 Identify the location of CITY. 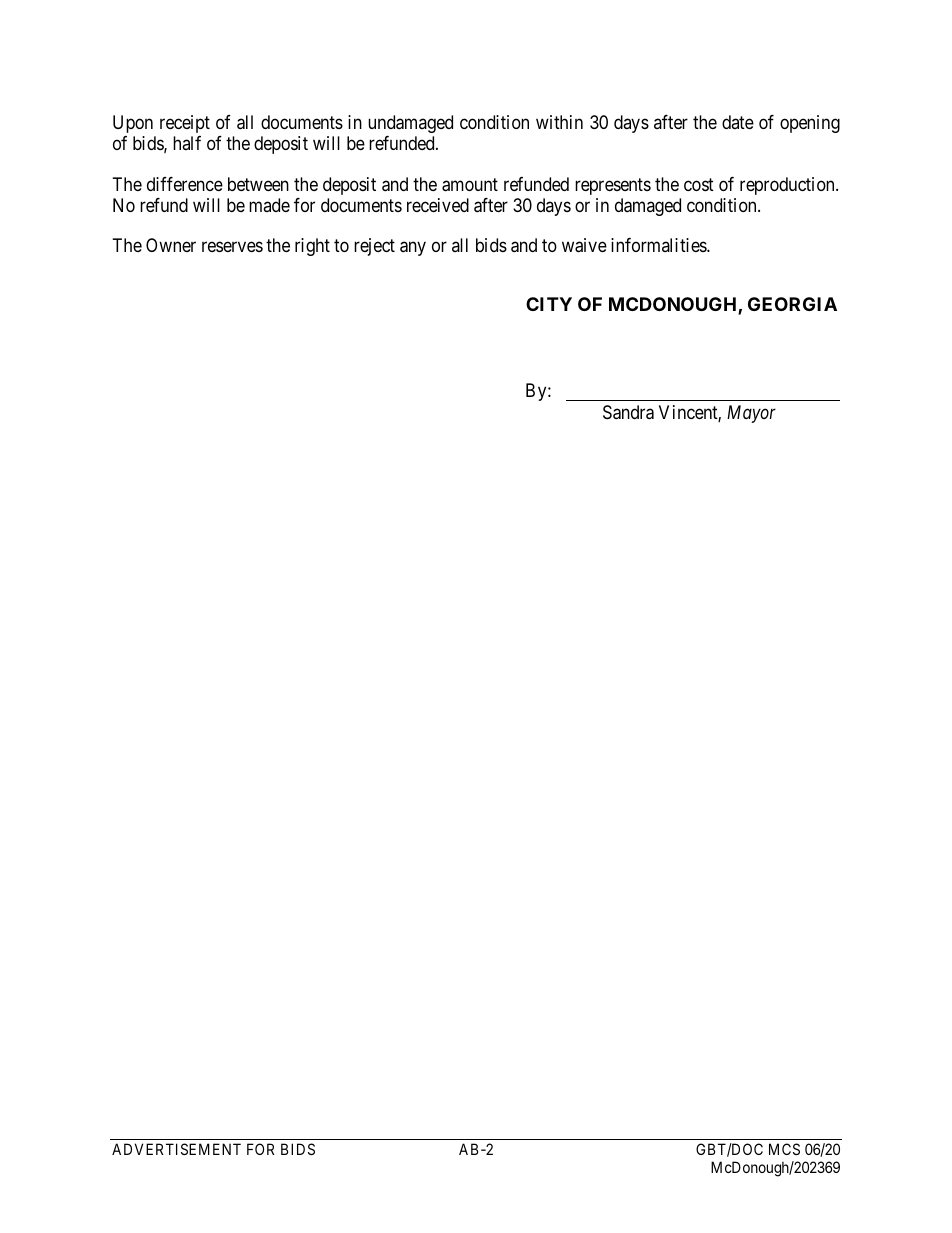
(549, 304).
